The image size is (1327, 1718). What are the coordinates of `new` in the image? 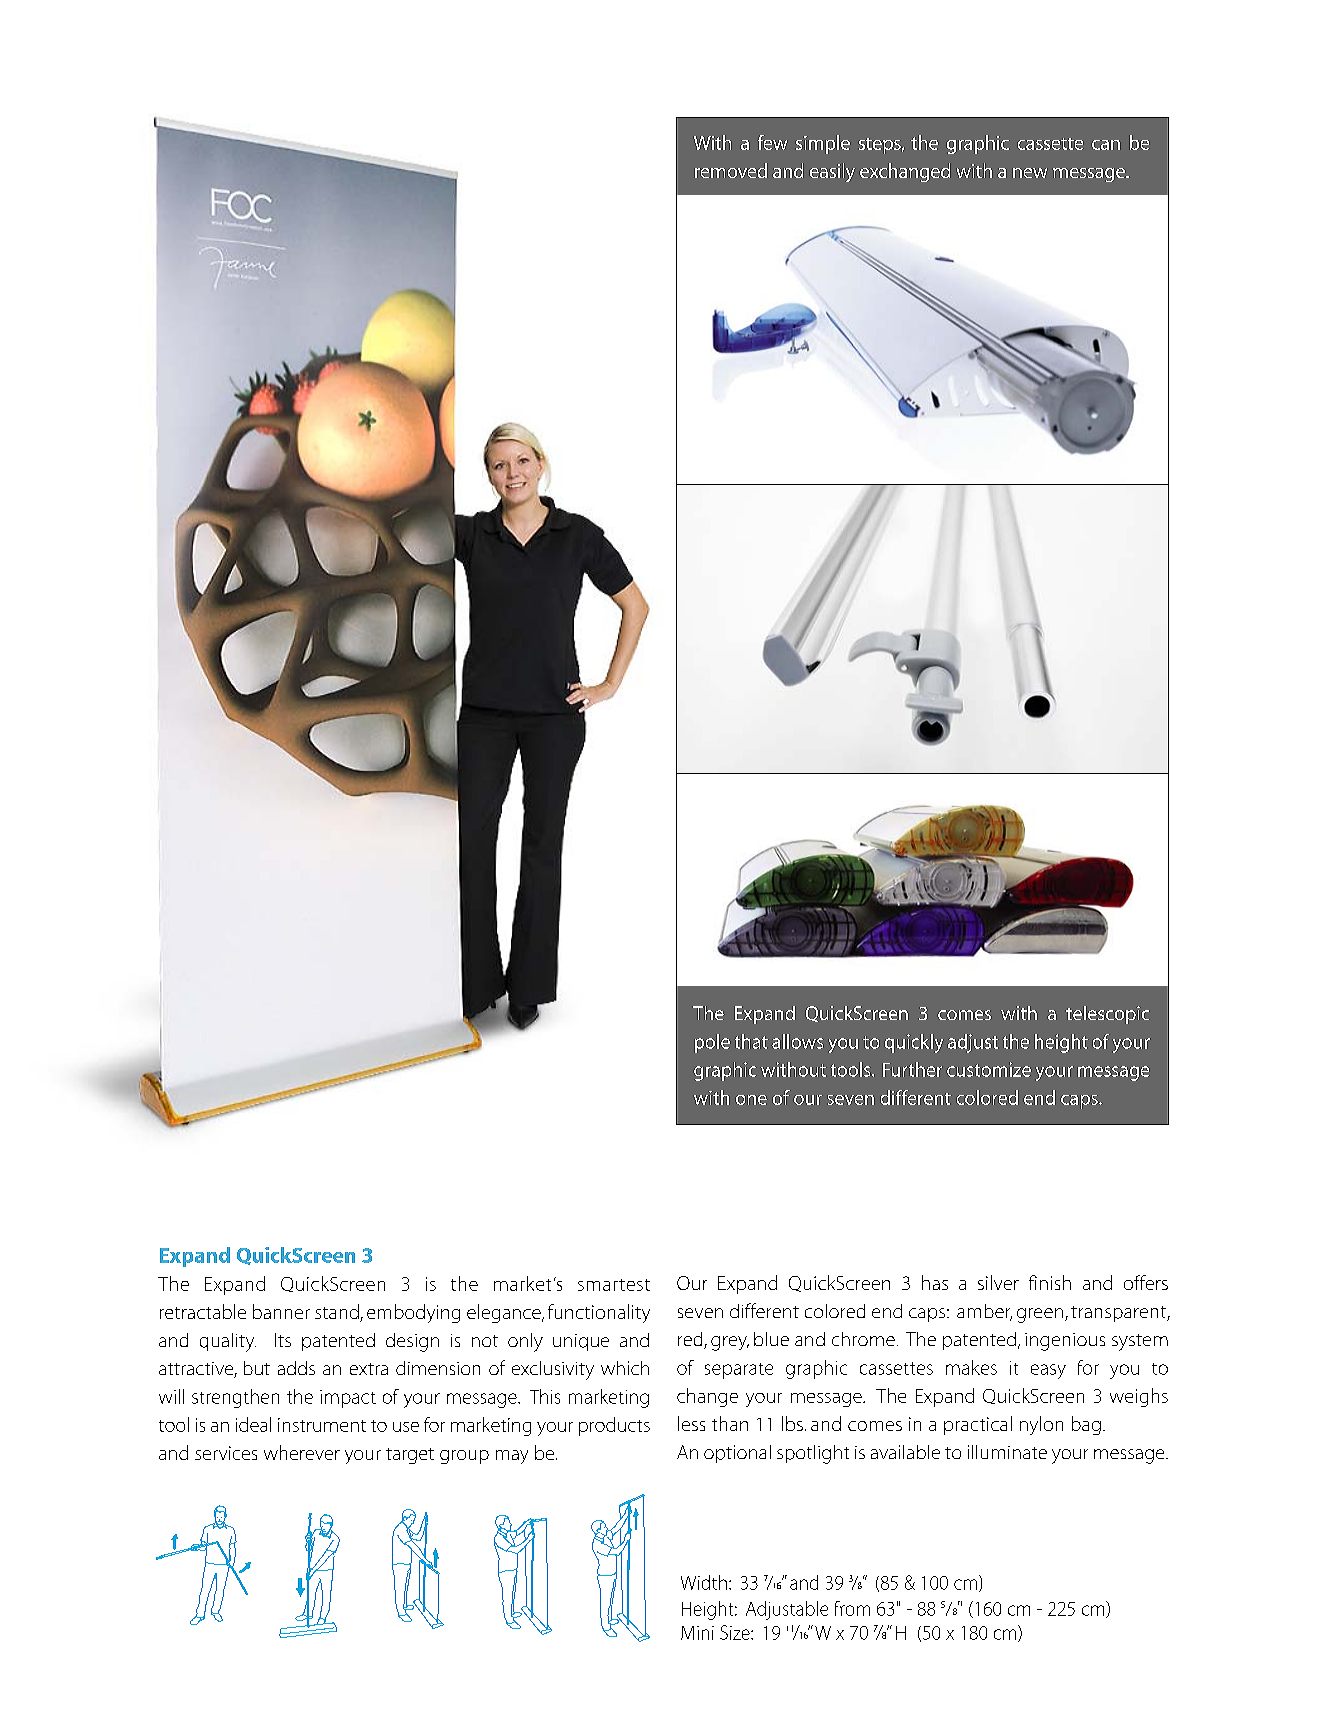 It's located at (1030, 173).
